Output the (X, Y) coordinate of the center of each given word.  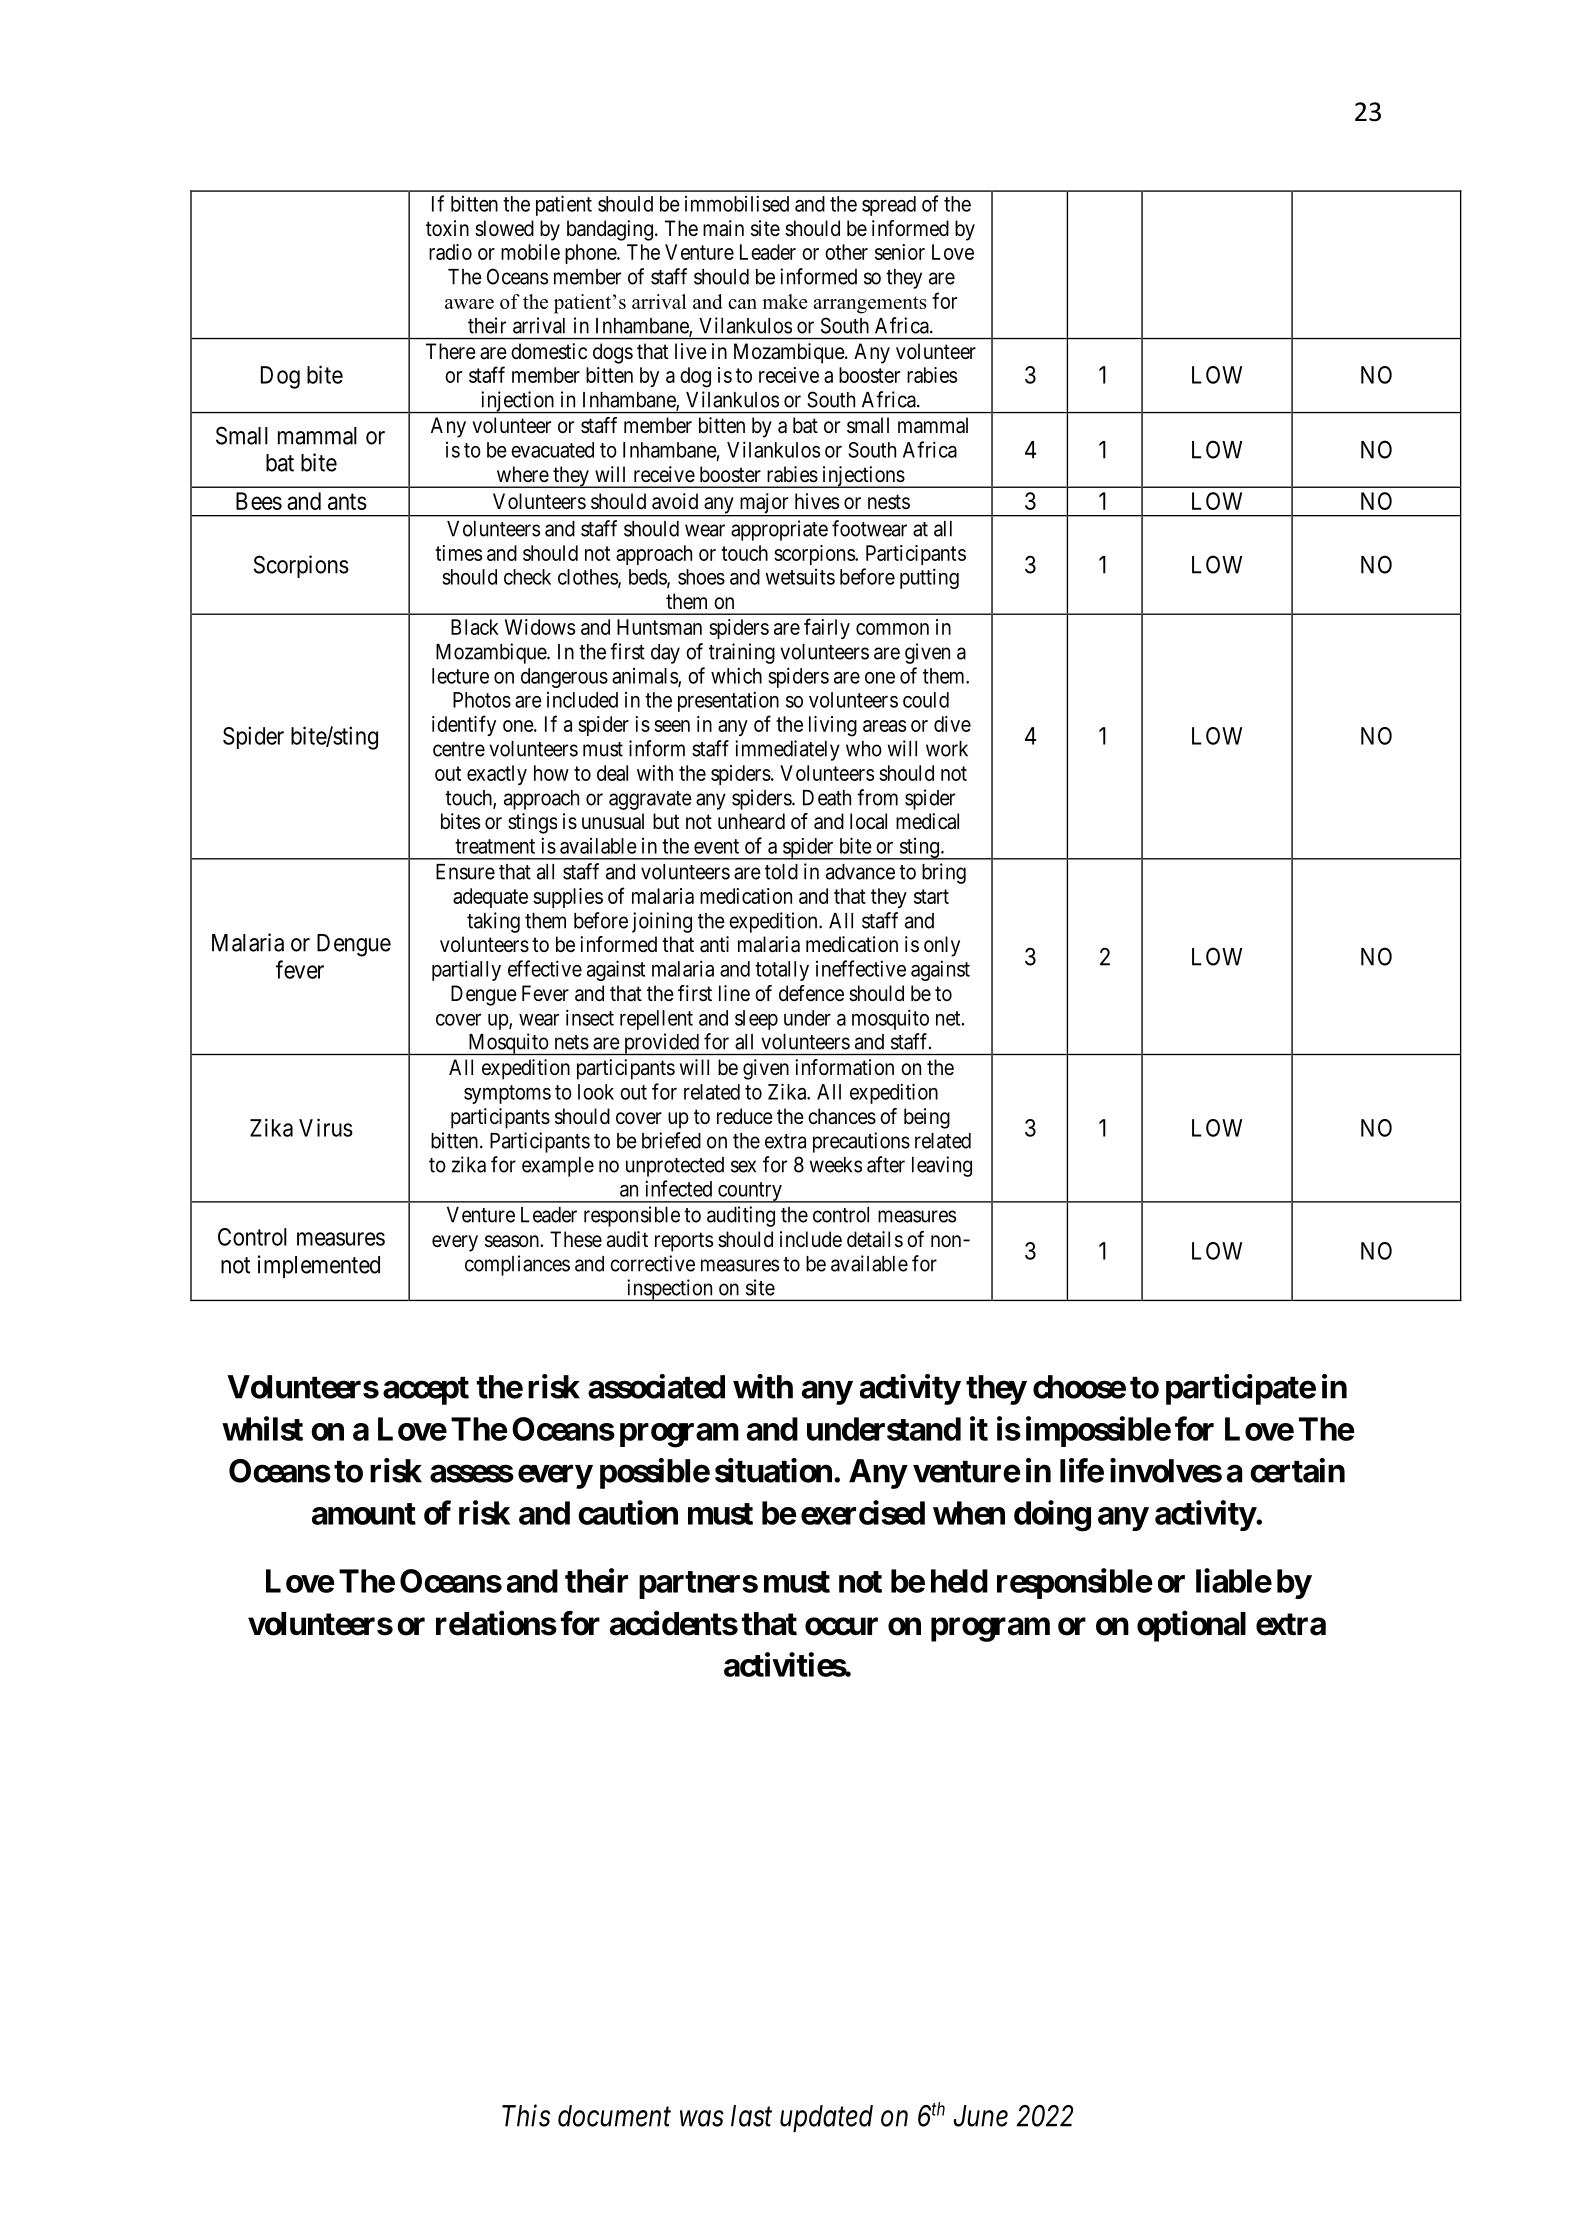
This (526, 2115)
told (781, 872)
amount (364, 1514)
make (785, 301)
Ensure (465, 872)
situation (773, 1470)
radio (450, 252)
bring (944, 873)
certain (1297, 1470)
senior (900, 252)
